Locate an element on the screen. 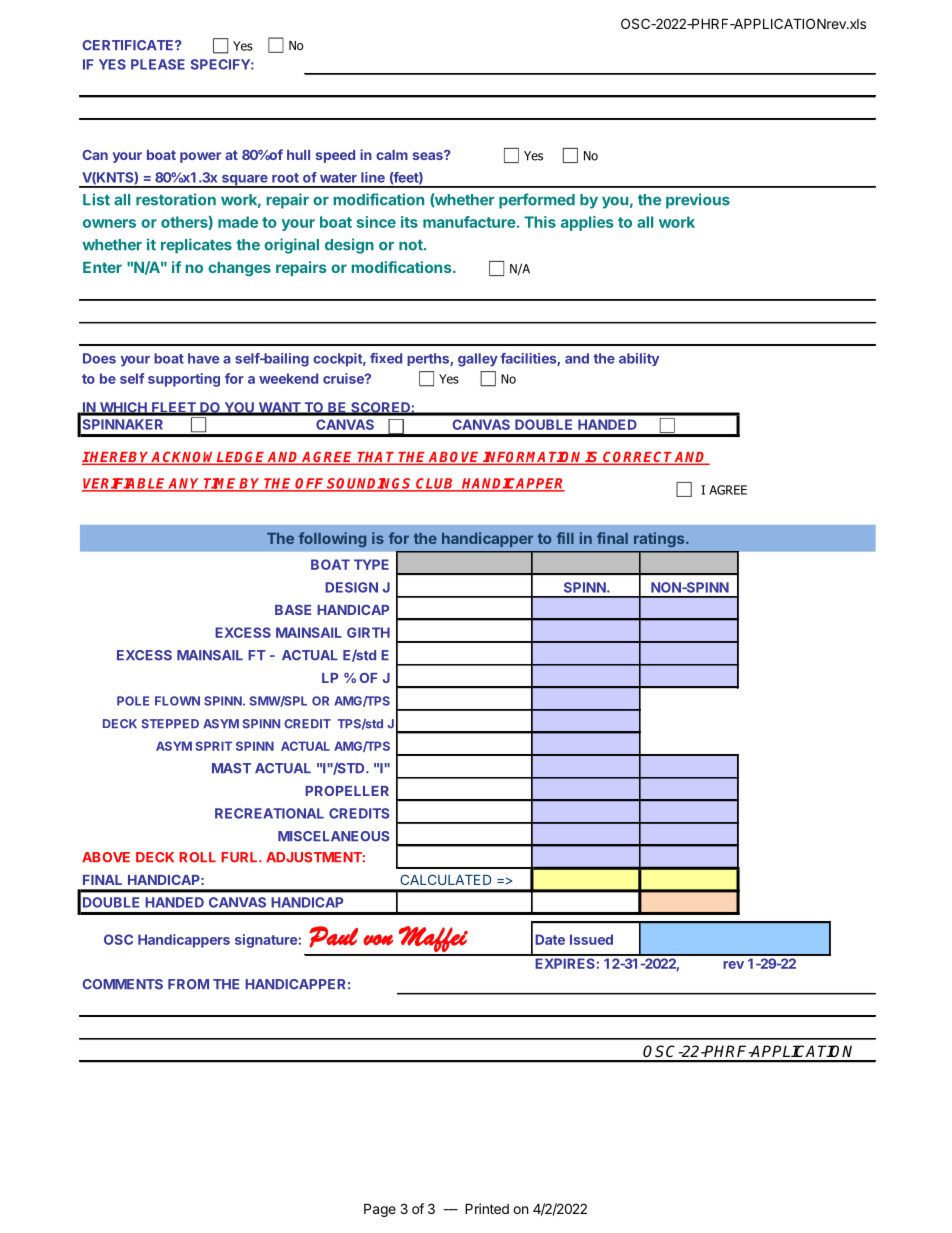  ratings is located at coordinates (660, 539).
